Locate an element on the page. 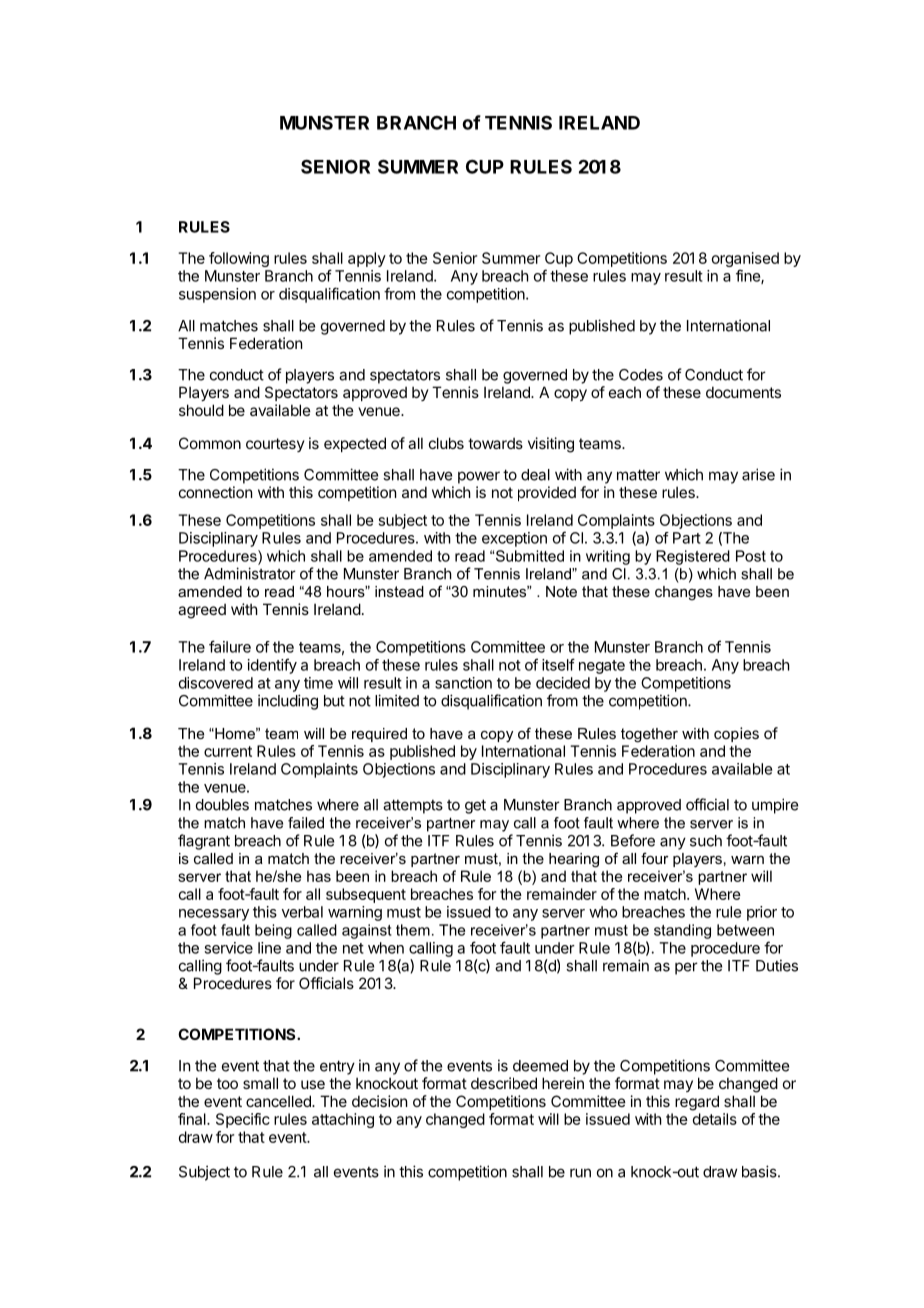  attempts is located at coordinates (413, 806).
